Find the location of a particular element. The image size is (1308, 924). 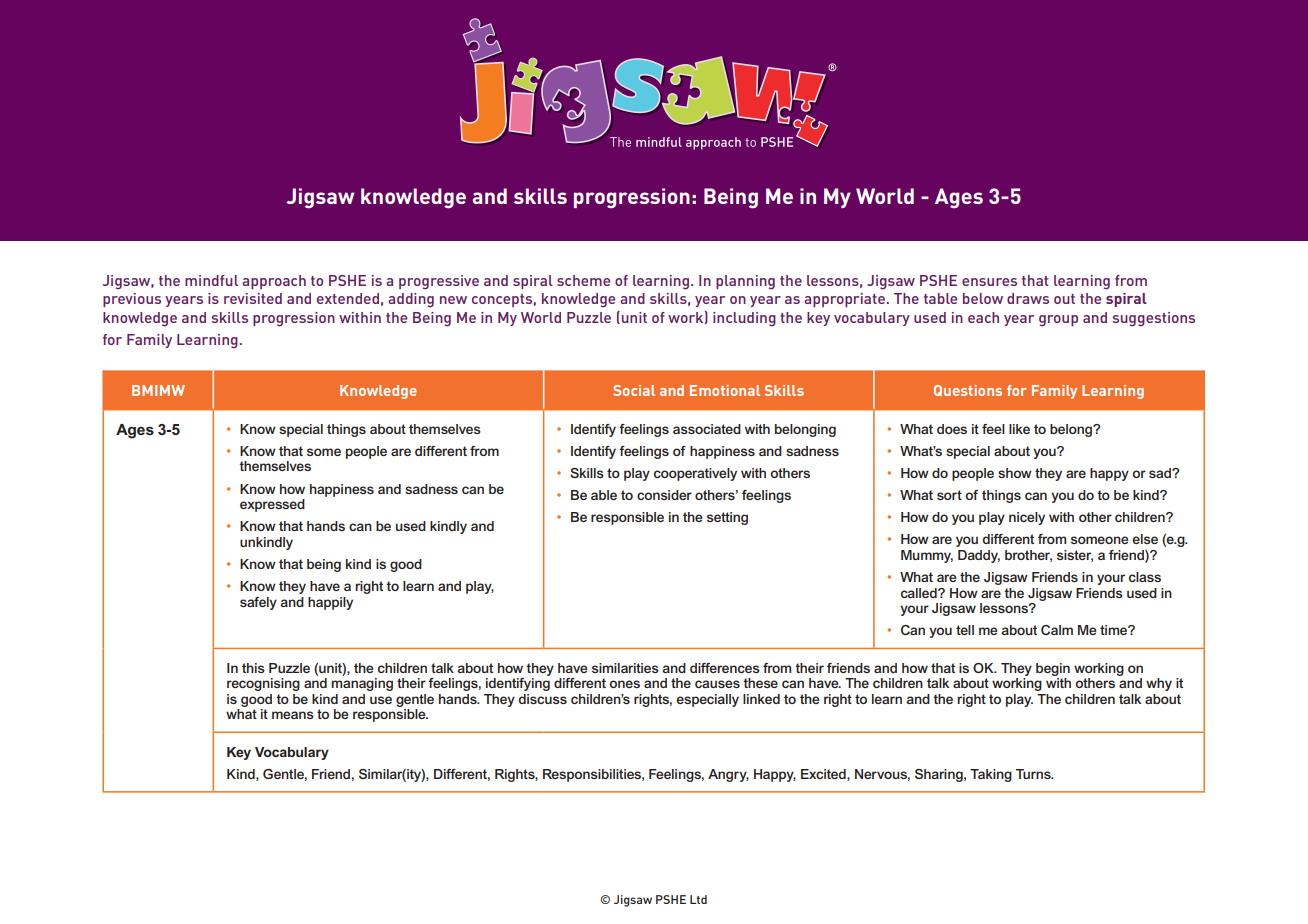

Ltd is located at coordinates (698, 899).
